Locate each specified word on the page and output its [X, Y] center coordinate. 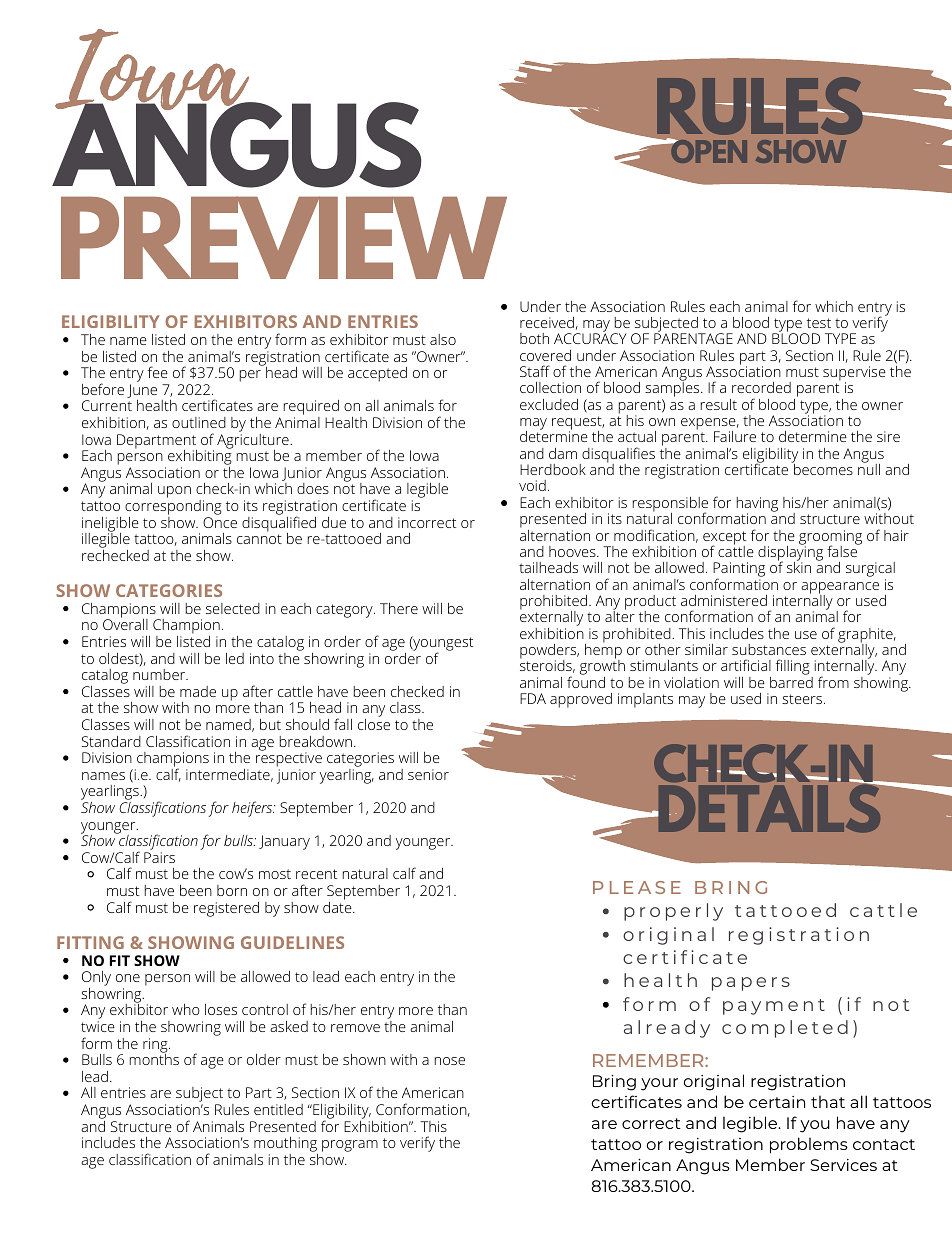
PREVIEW [284, 237]
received [547, 322]
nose [450, 1061]
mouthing [286, 1146]
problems [809, 1145]
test [819, 323]
